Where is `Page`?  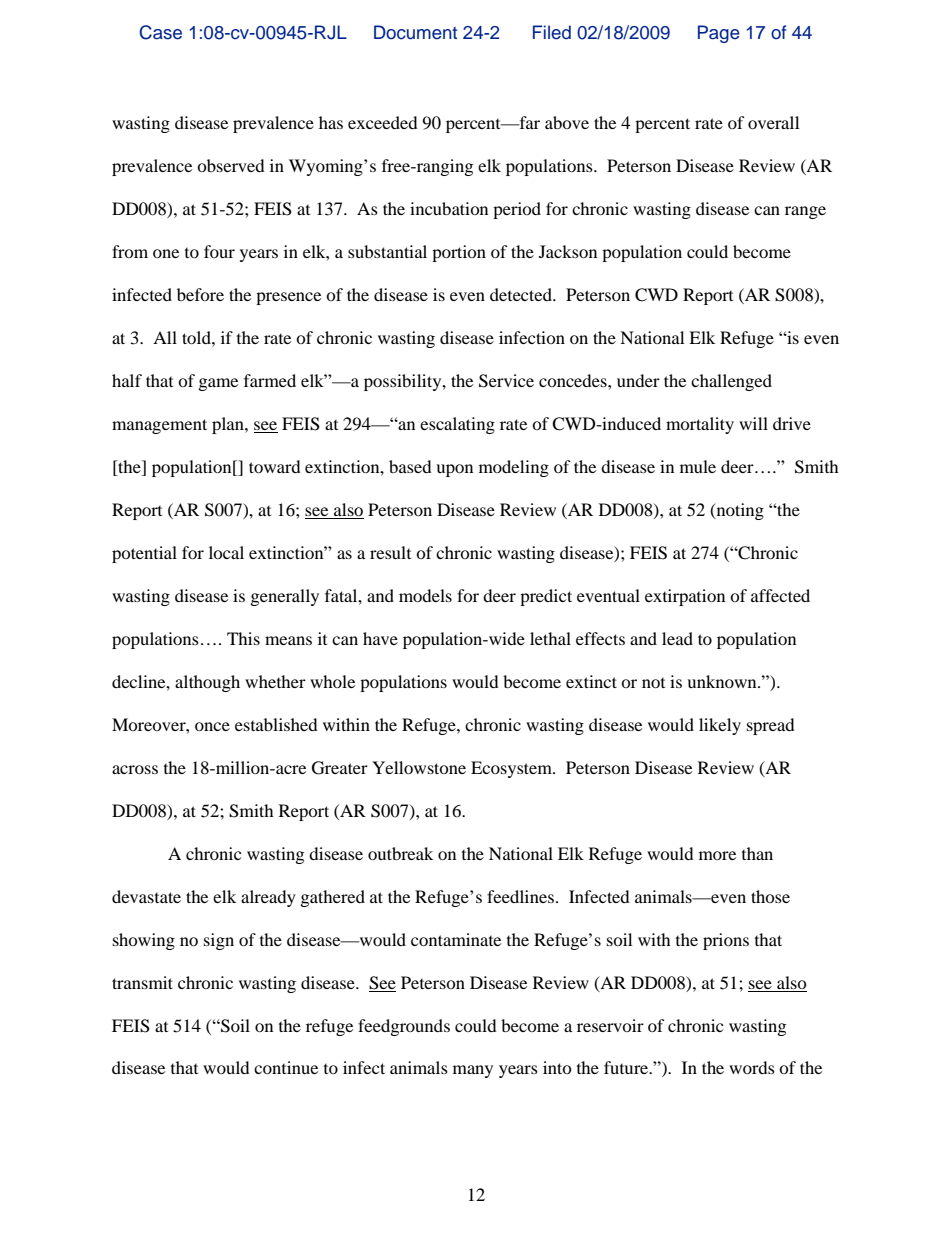 Page is located at coordinates (719, 34).
